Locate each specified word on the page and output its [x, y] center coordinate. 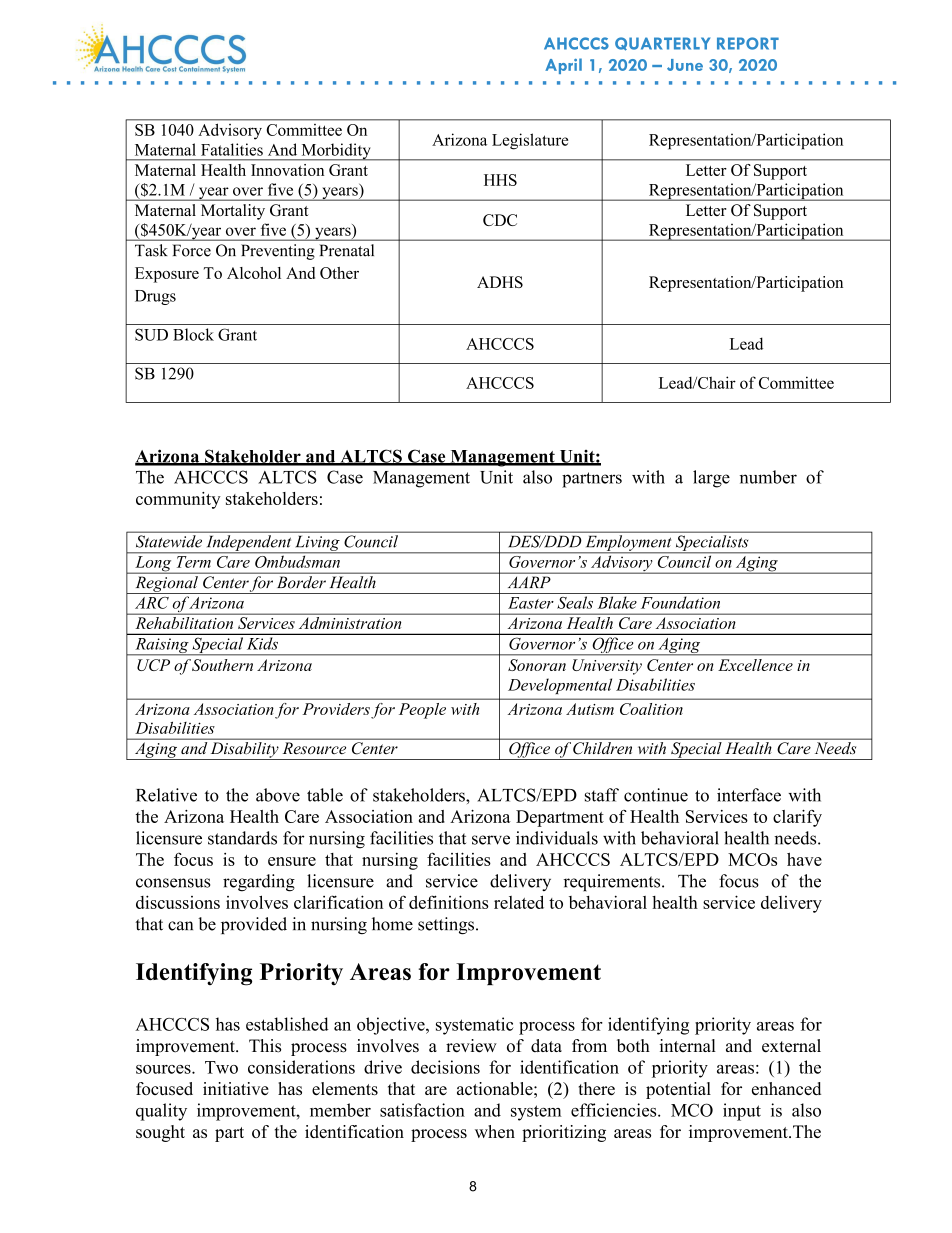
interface [749, 795]
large [711, 479]
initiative [236, 1088]
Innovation [287, 170]
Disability [244, 751]
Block [193, 334]
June [685, 65]
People [422, 711]
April [563, 66]
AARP [529, 582]
